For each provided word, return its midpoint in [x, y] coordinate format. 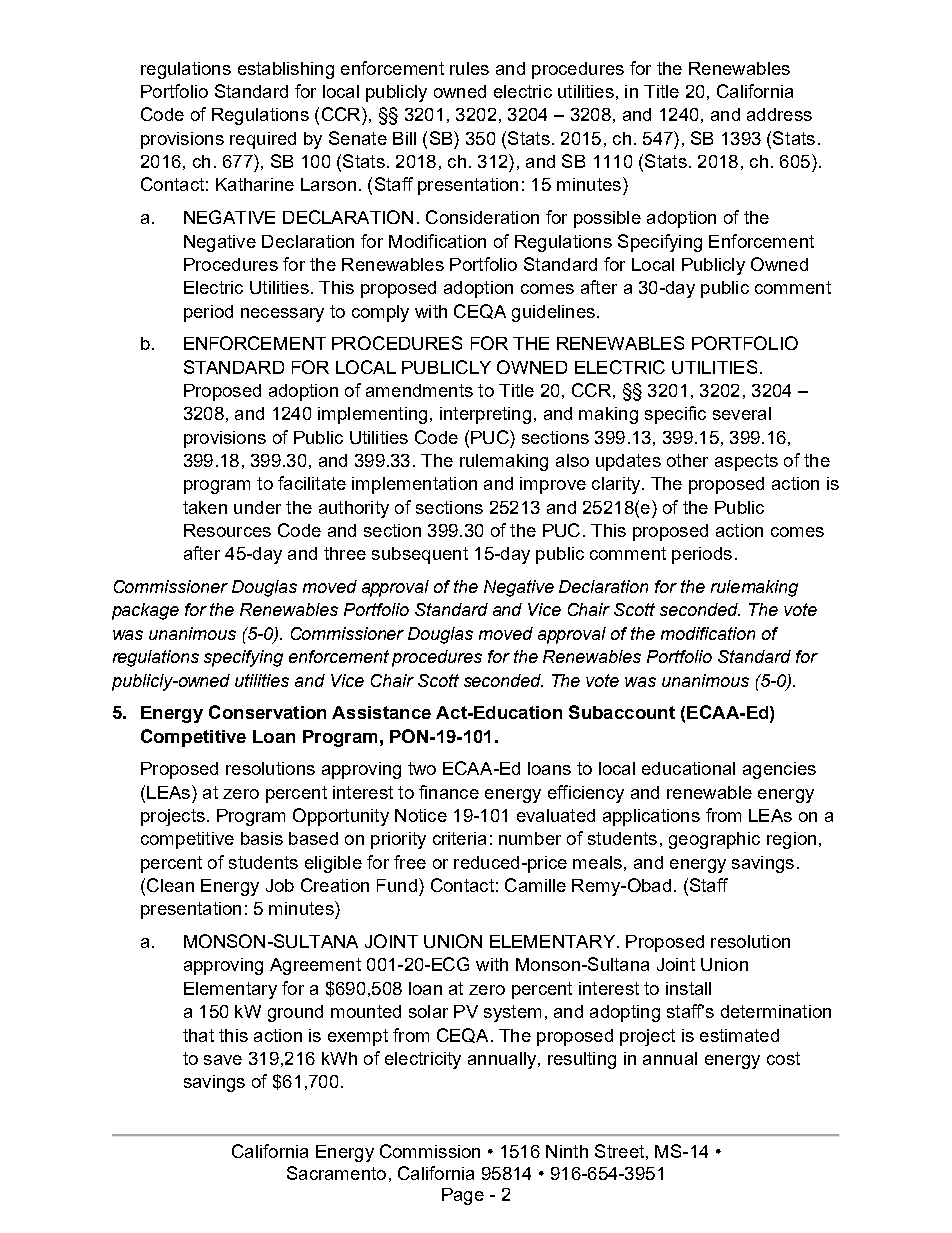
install [688, 988]
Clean [170, 885]
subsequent [420, 555]
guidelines [553, 313]
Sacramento [336, 1173]
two [422, 768]
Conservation [267, 712]
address [779, 114]
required [263, 140]
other [687, 460]
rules [469, 68]
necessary [282, 315]
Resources [227, 530]
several [742, 413]
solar [428, 1011]
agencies [779, 770]
